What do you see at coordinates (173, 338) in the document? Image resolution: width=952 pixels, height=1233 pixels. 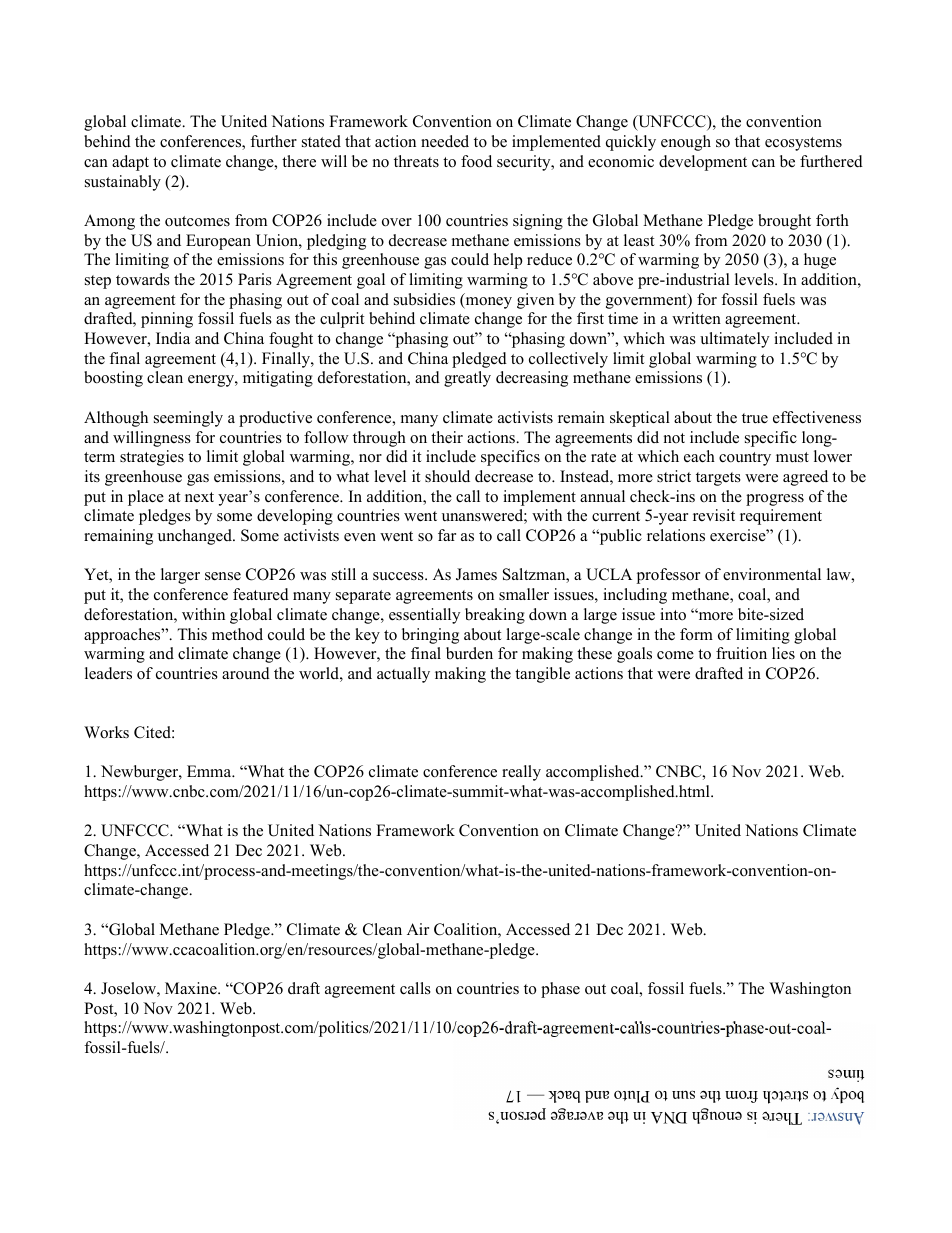 I see `India` at bounding box center [173, 338].
